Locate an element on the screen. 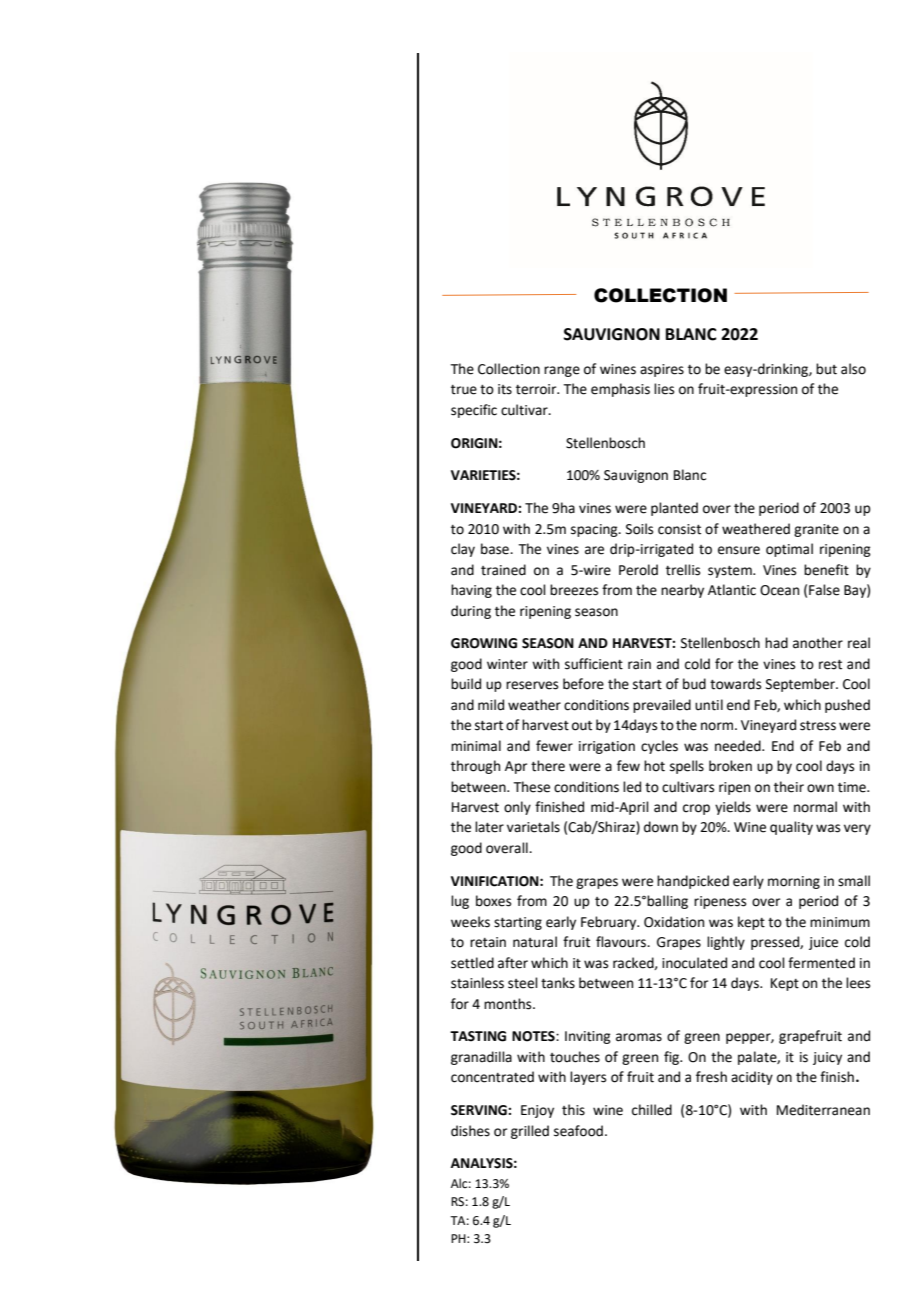 The height and width of the screenshot is (1307, 924). minimal is located at coordinates (476, 746).
